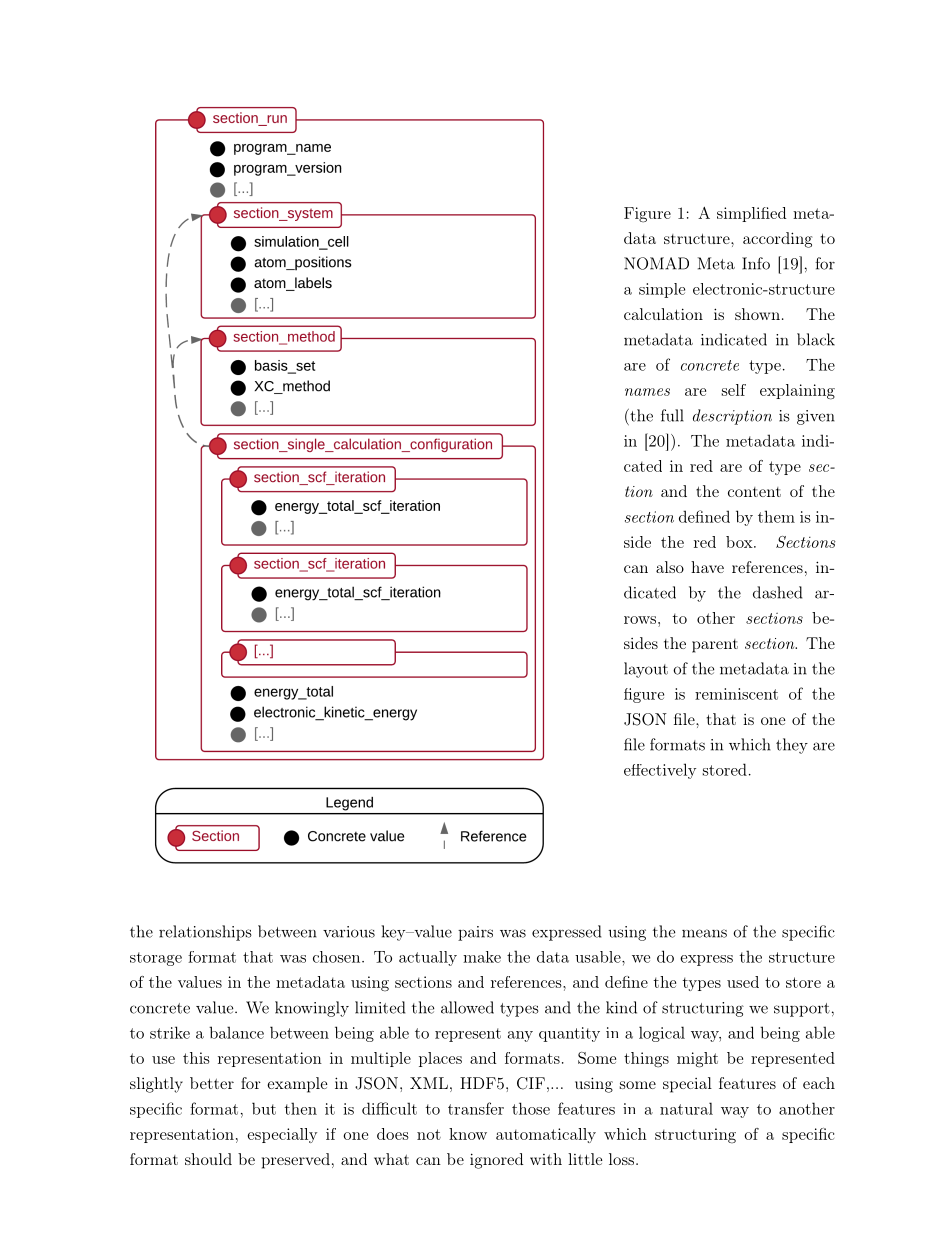 This screenshot has height=1233, width=952. What do you see at coordinates (646, 670) in the screenshot?
I see `layout` at bounding box center [646, 670].
